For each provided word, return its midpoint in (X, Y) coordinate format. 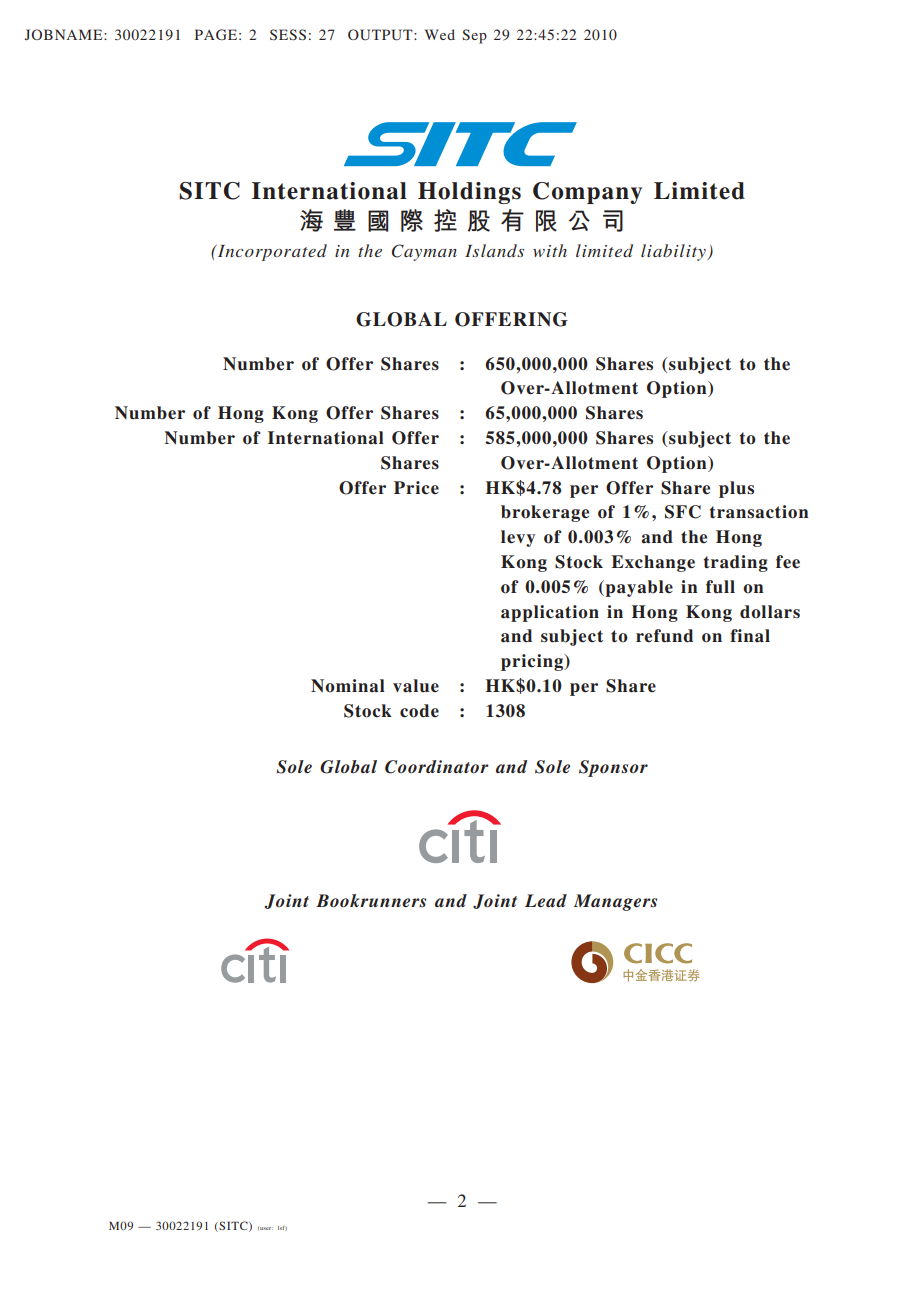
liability (674, 252)
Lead (546, 900)
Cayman (424, 252)
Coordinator (437, 767)
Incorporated (271, 252)
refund (664, 636)
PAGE (216, 34)
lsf (282, 1228)
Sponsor (613, 768)
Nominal (348, 686)
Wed (440, 34)
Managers (615, 902)
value (416, 686)
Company (587, 193)
